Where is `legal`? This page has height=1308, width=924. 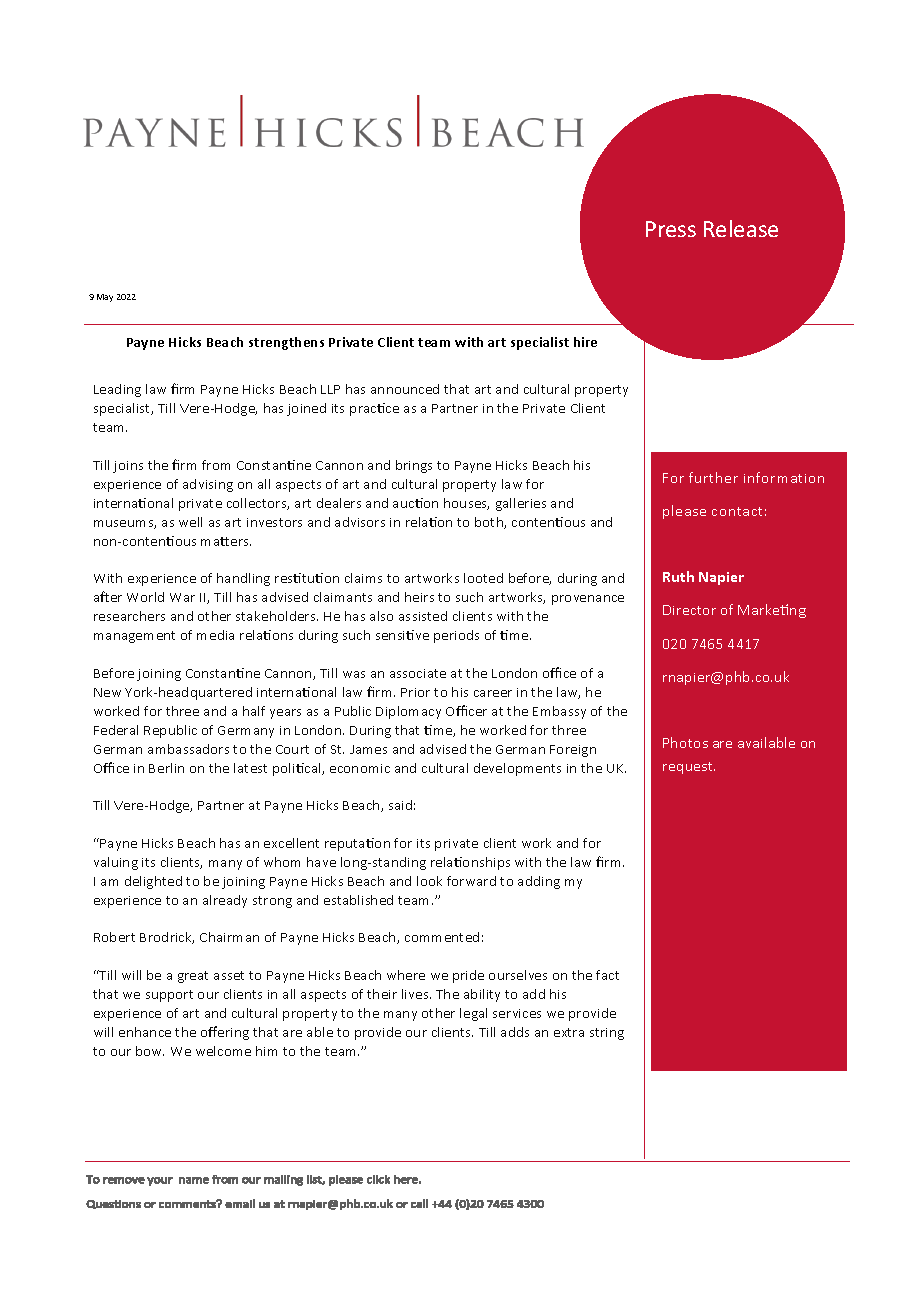
legal is located at coordinates (473, 1014).
